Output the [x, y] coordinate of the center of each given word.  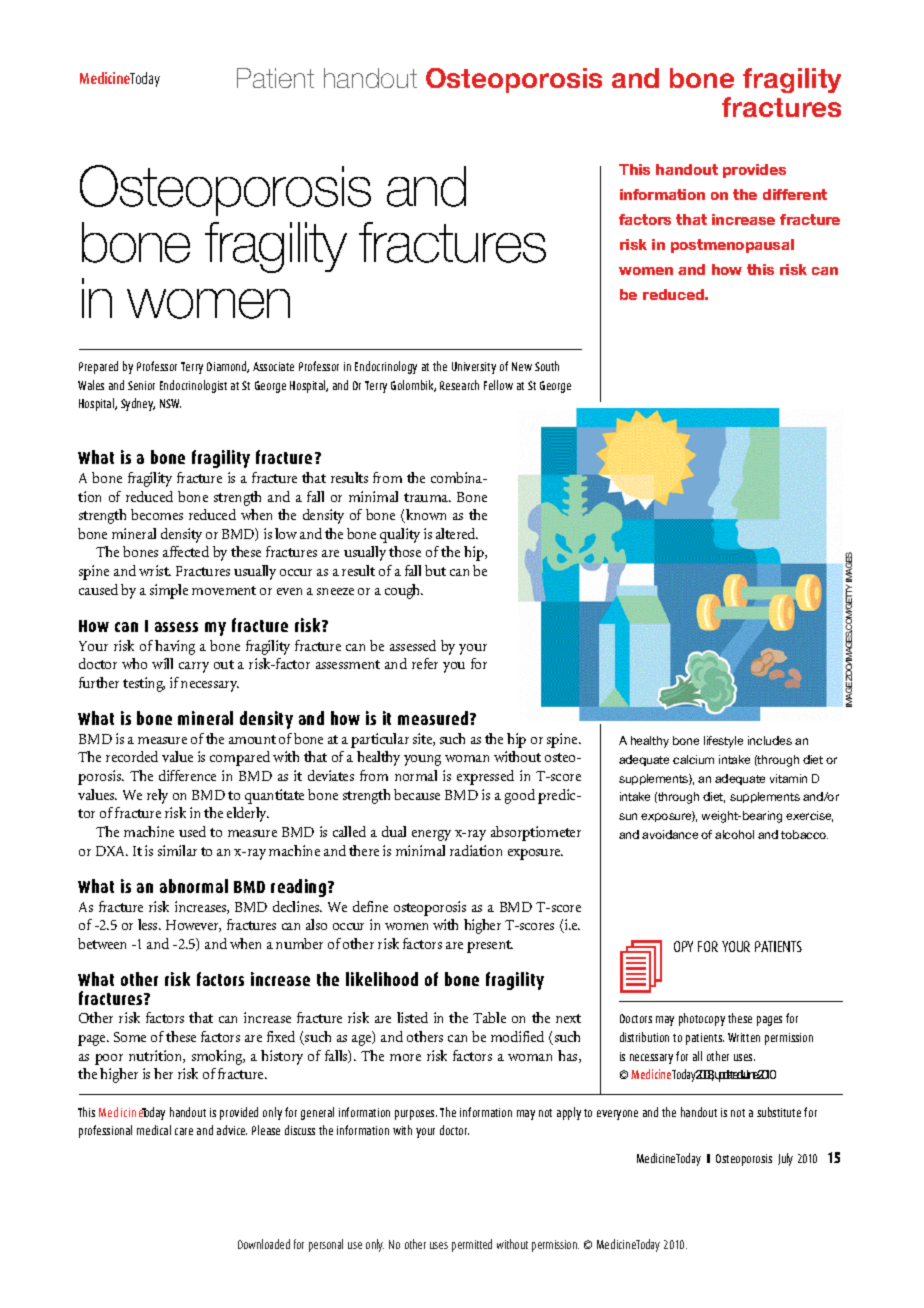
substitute [779, 1112]
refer [425, 663]
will [162, 663]
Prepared [98, 367]
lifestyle [723, 742]
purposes [416, 1115]
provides [754, 171]
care [184, 1131]
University [474, 368]
